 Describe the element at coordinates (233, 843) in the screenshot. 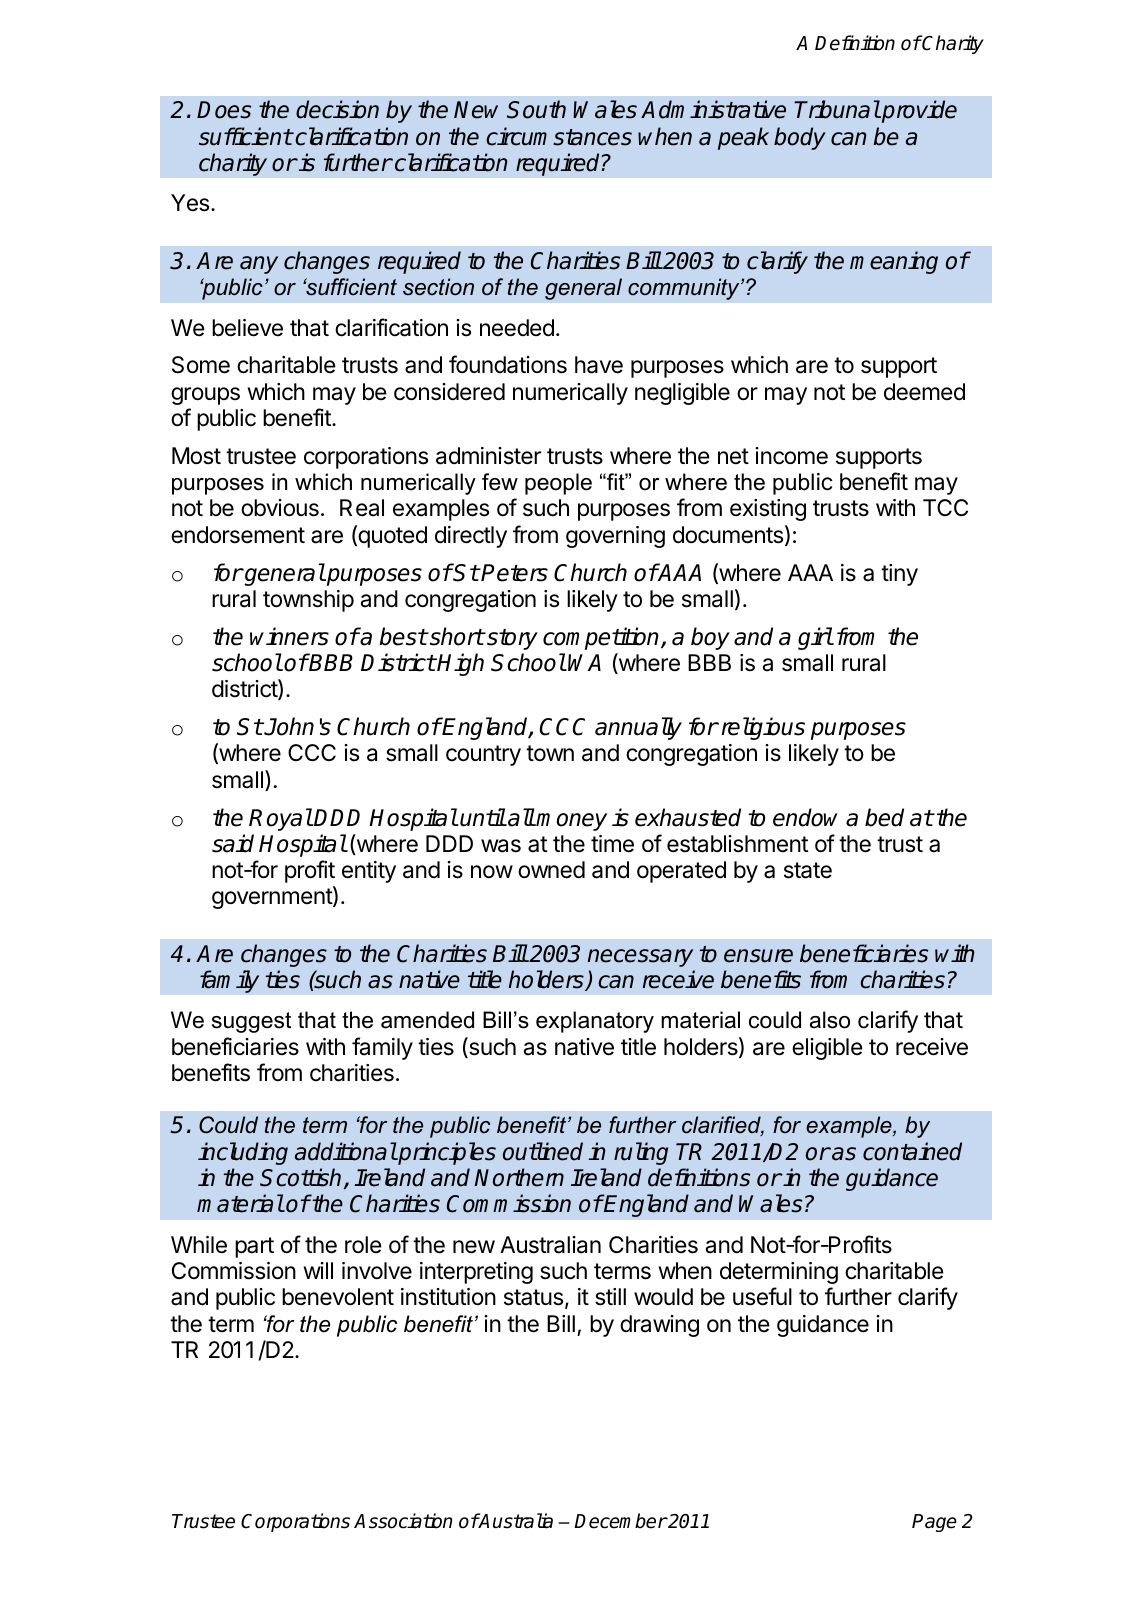

I see `said` at that location.
